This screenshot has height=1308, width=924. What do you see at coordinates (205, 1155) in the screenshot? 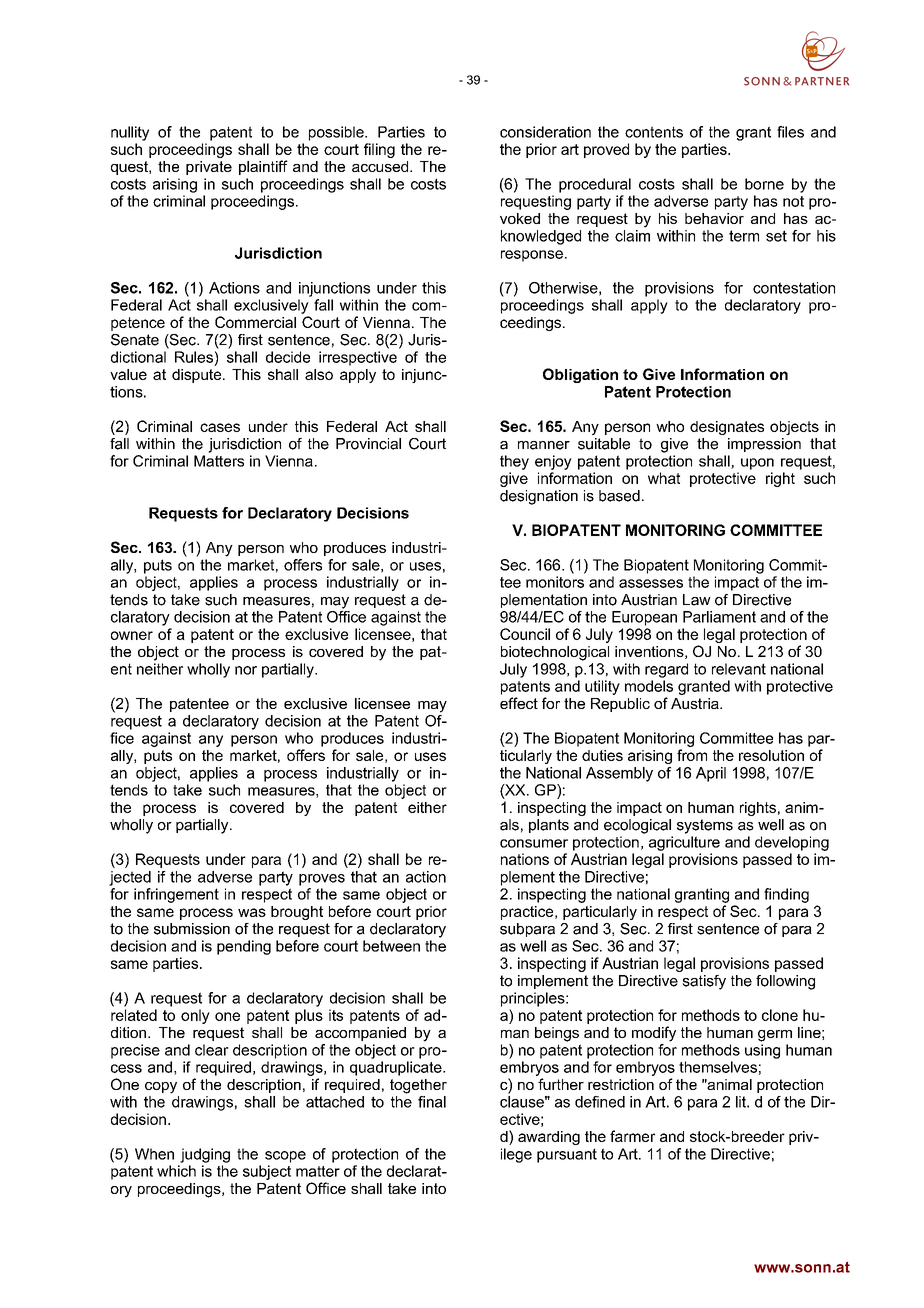
I see `judging` at bounding box center [205, 1155].
